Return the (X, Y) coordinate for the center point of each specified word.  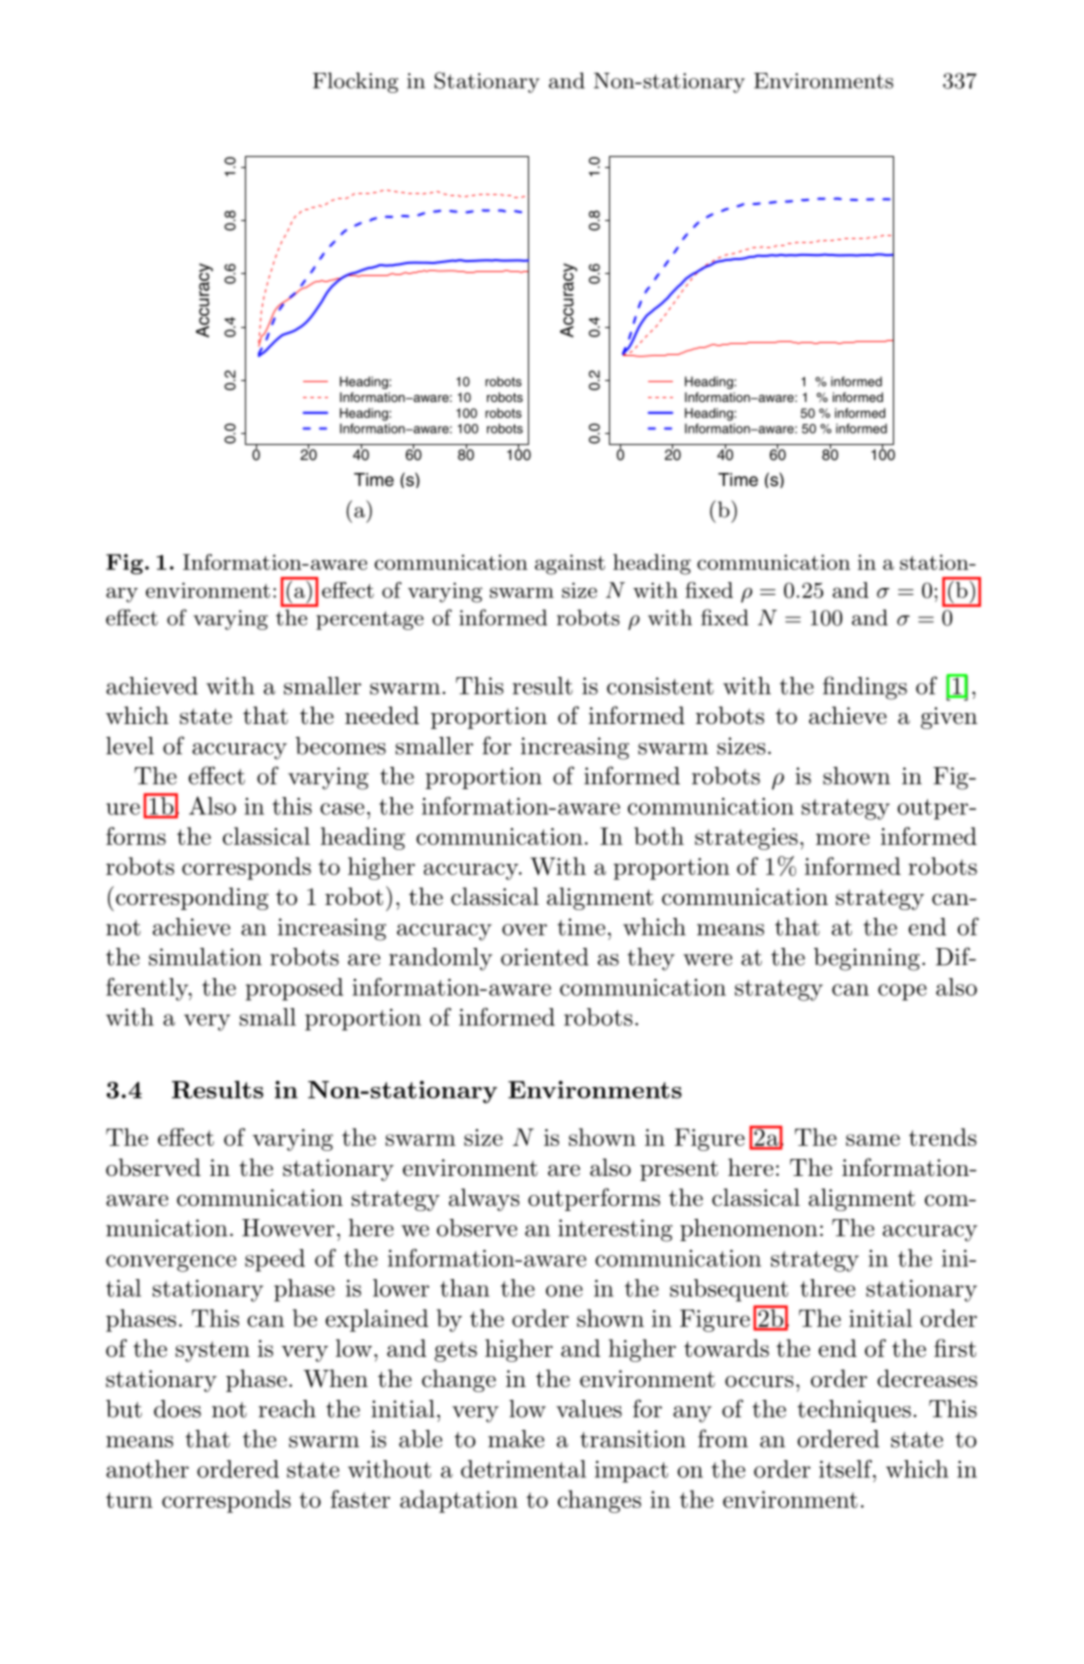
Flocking (355, 82)
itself (846, 1469)
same (873, 1140)
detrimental (523, 1469)
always (484, 1199)
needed (382, 715)
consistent (660, 686)
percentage (370, 620)
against (570, 564)
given (949, 718)
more (843, 839)
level (130, 746)
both (659, 836)
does (177, 1409)
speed (275, 1260)
